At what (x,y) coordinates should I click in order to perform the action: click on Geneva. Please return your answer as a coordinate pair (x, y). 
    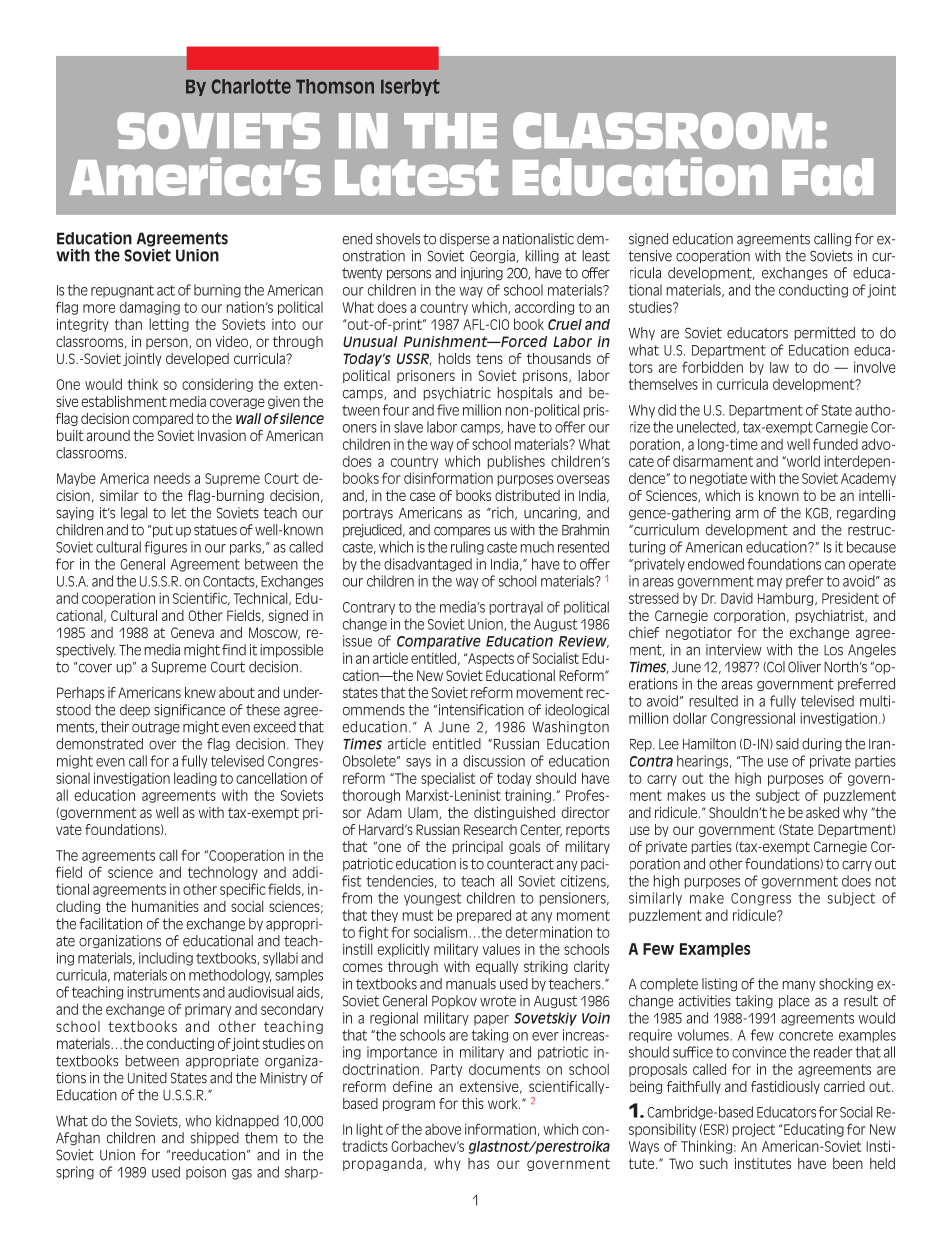
    Looking at the image, I should click on (192, 632).
